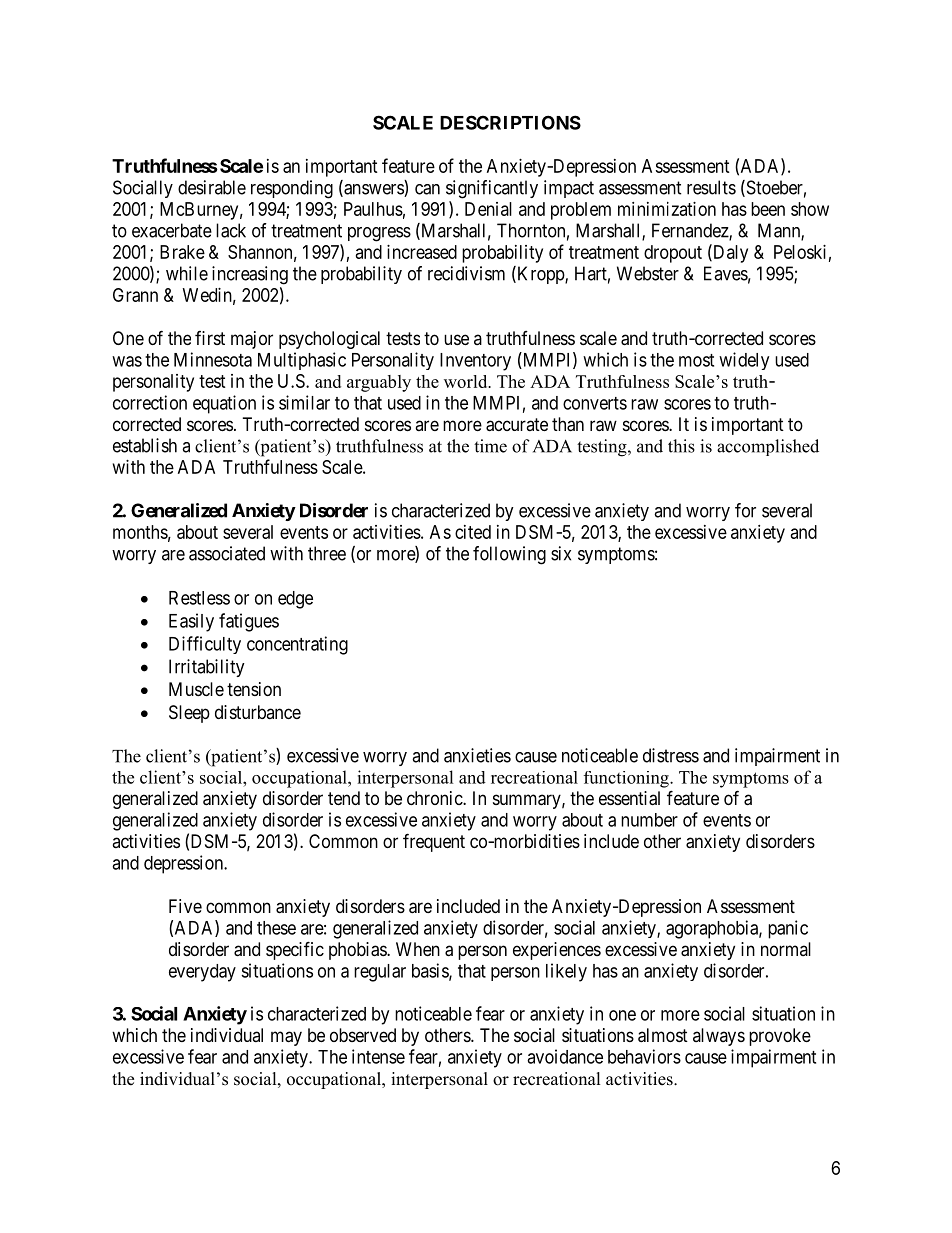  What do you see at coordinates (490, 446) in the screenshot?
I see `time` at bounding box center [490, 446].
